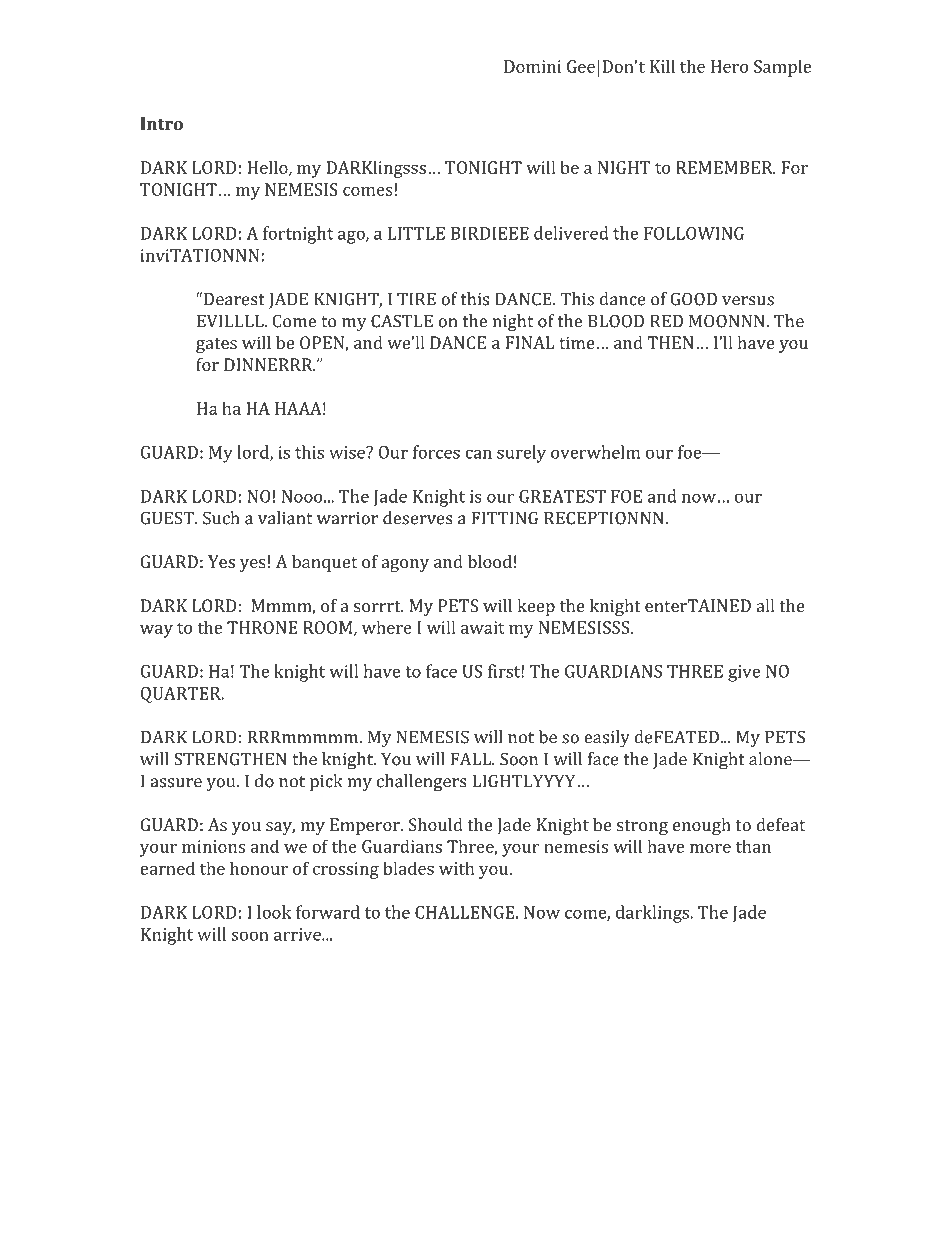 The image size is (952, 1233). What do you see at coordinates (259, 868) in the screenshot?
I see `honour` at bounding box center [259, 868].
